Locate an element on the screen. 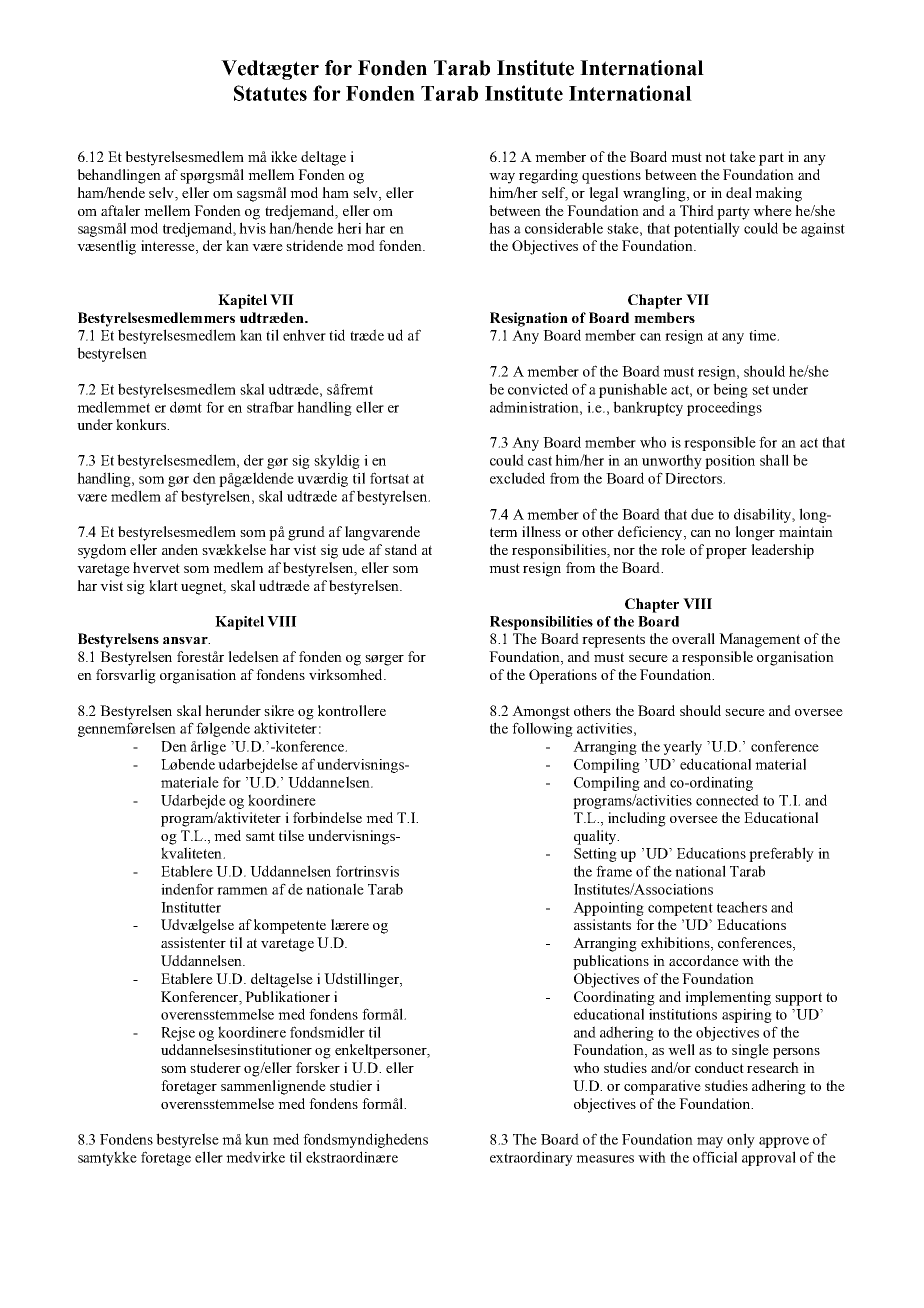  Publikationer is located at coordinates (287, 996).
